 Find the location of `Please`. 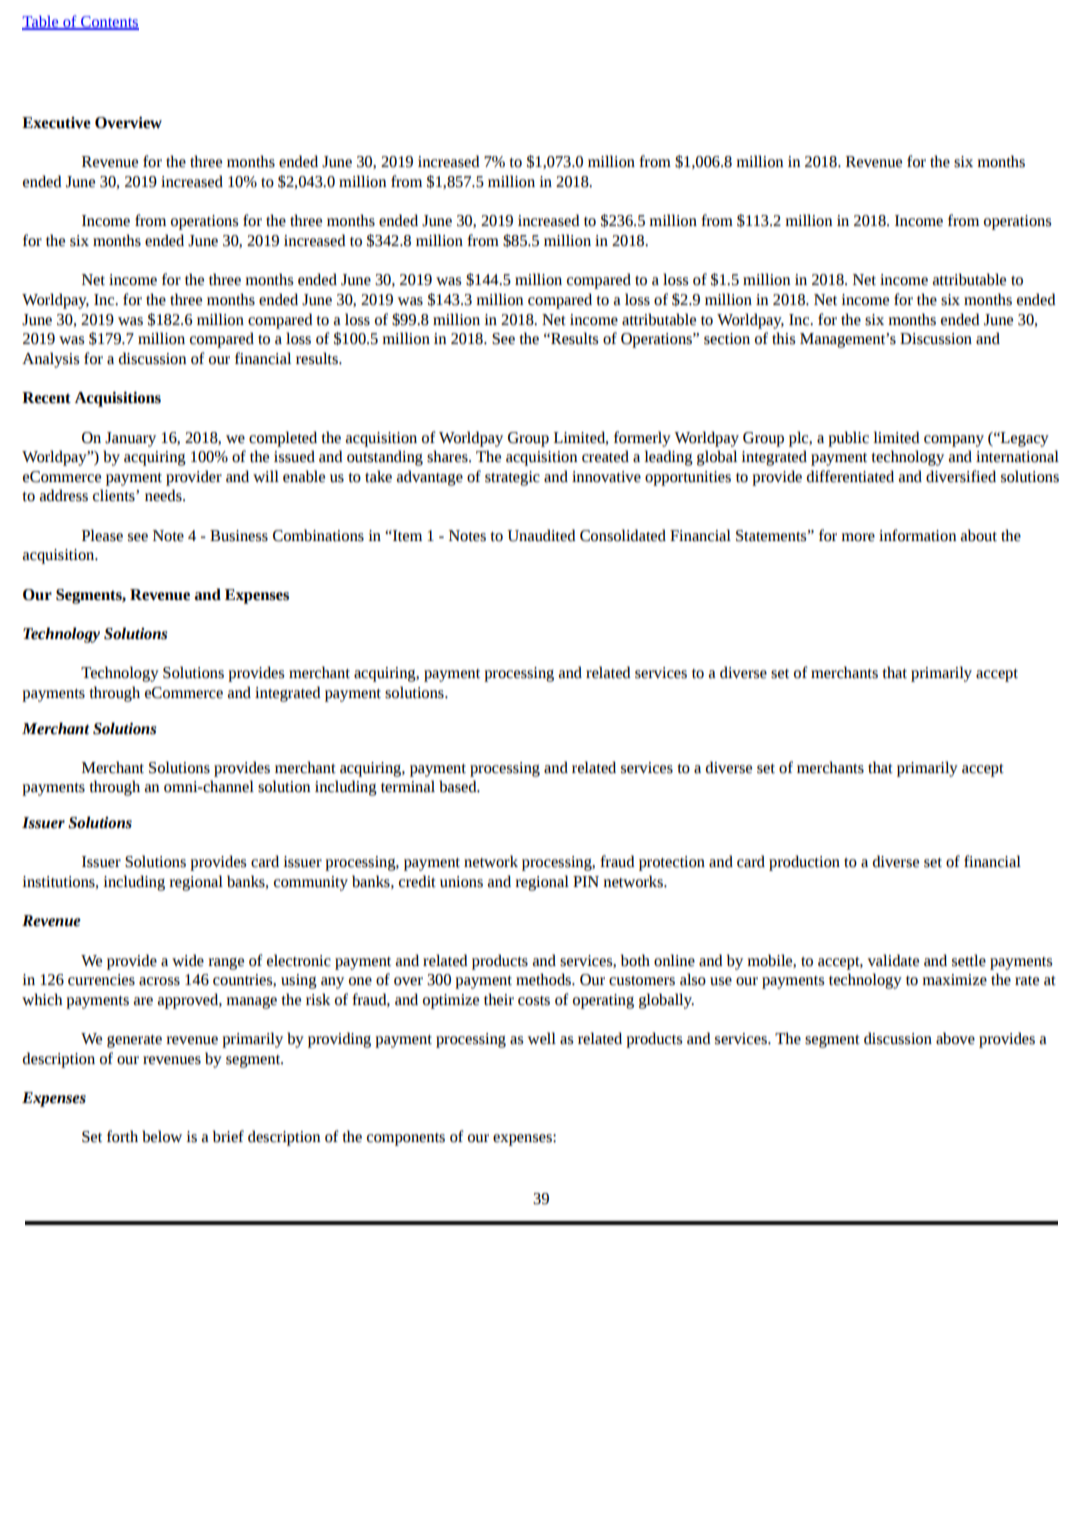

Please is located at coordinates (102, 535).
